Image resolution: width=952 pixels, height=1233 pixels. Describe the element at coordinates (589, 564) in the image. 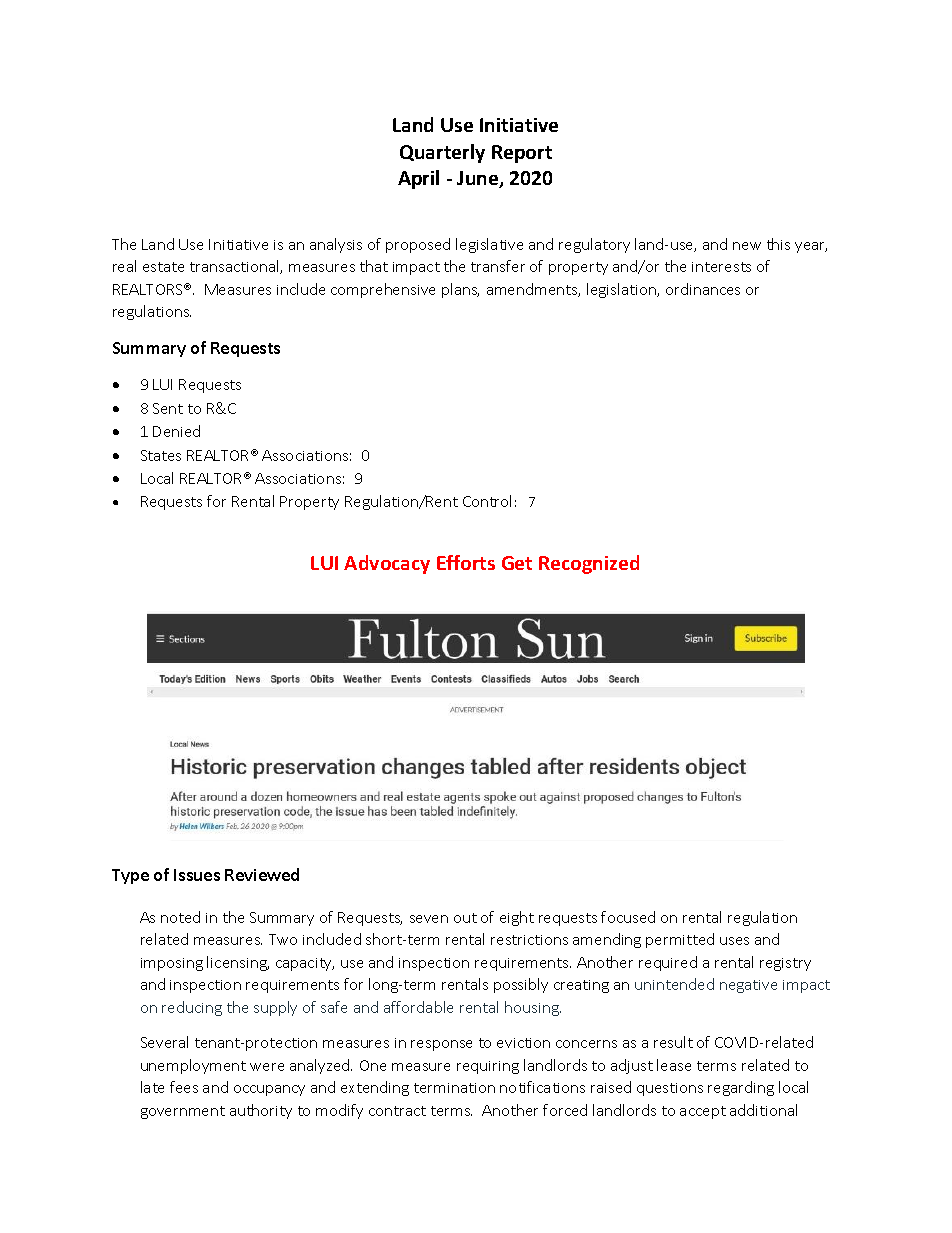

I see `Recognized` at that location.
